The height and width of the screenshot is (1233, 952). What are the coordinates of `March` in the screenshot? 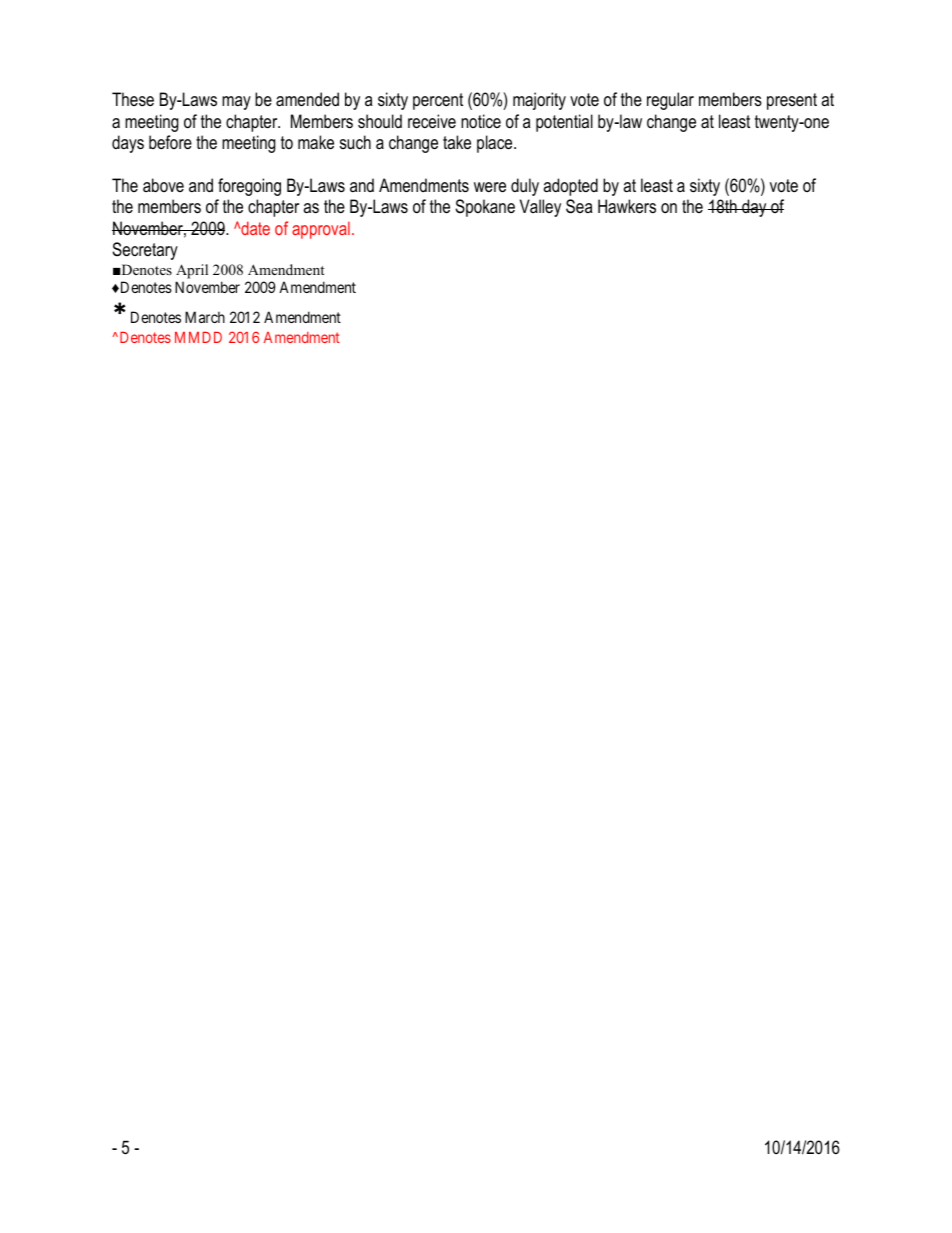 It's located at (205, 317).
